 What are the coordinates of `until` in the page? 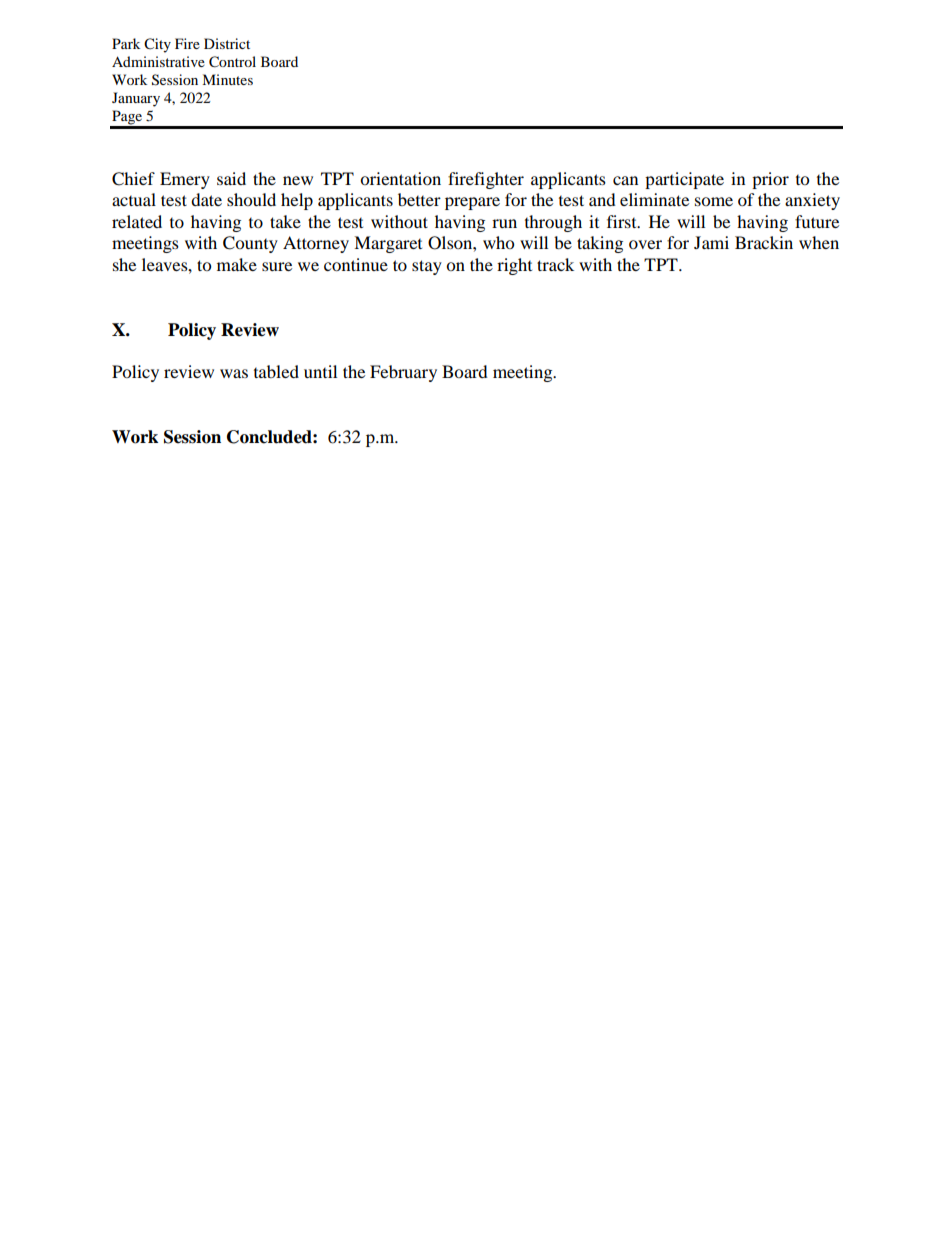 It's located at (320, 371).
